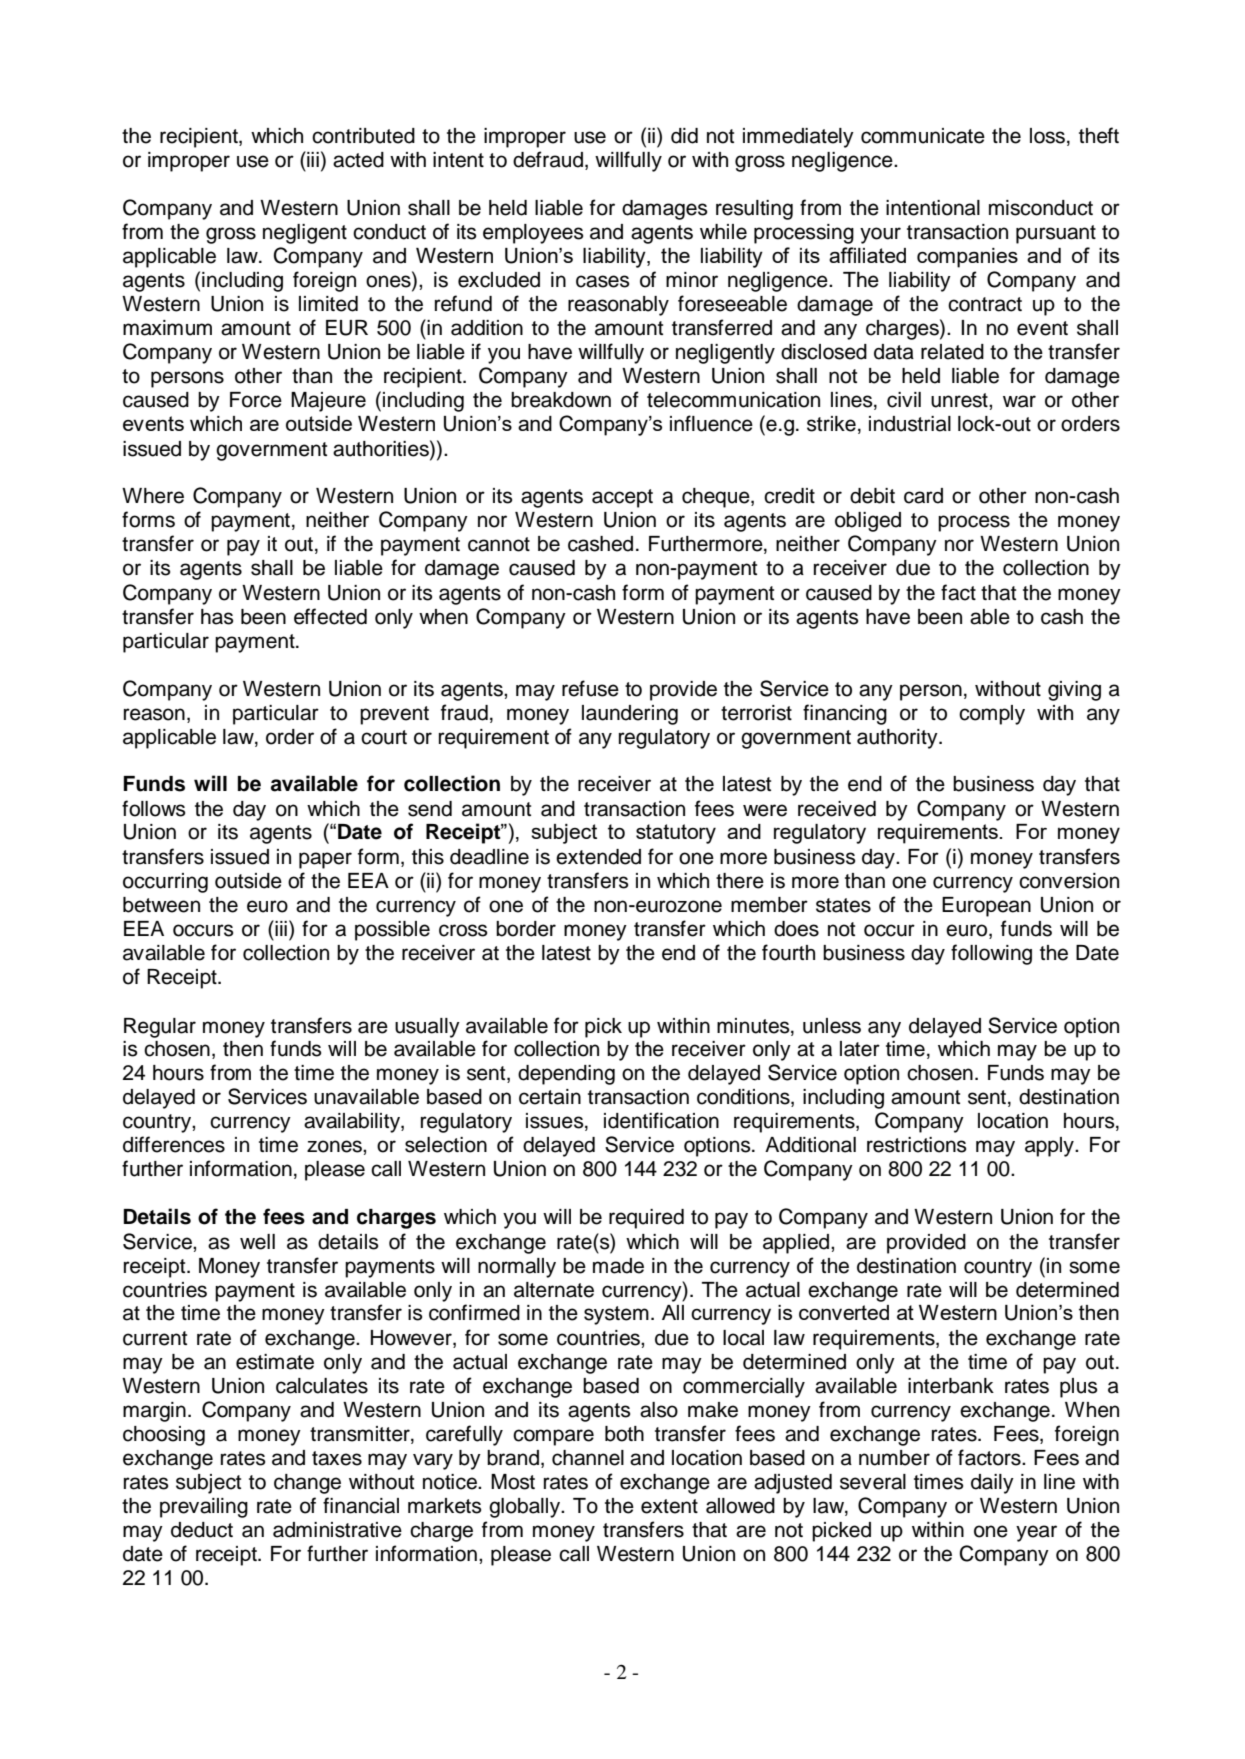 The image size is (1245, 1759). Describe the element at coordinates (153, 496) in the screenshot. I see `Where` at that location.
